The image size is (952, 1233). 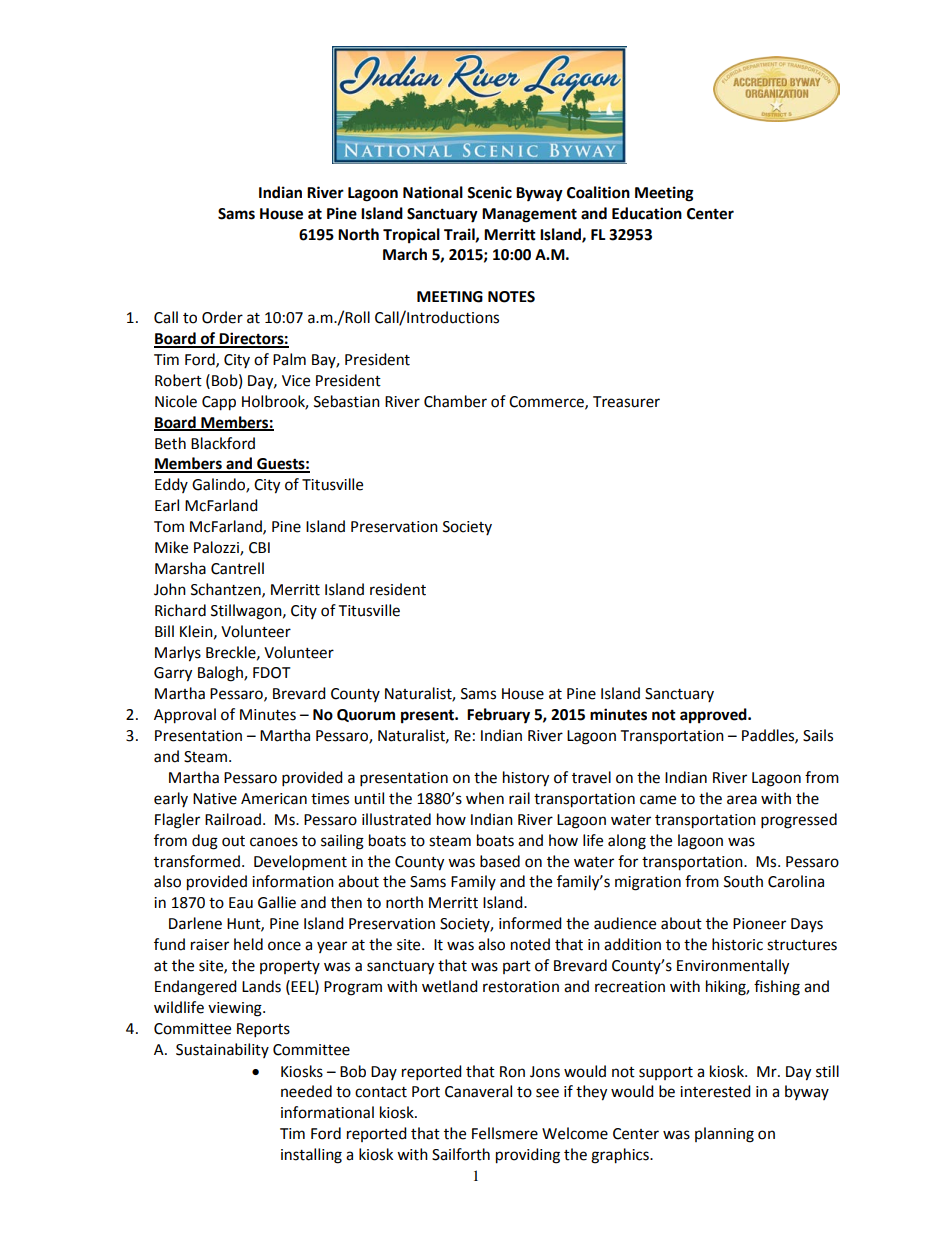 I want to click on installing, so click(x=311, y=1156).
